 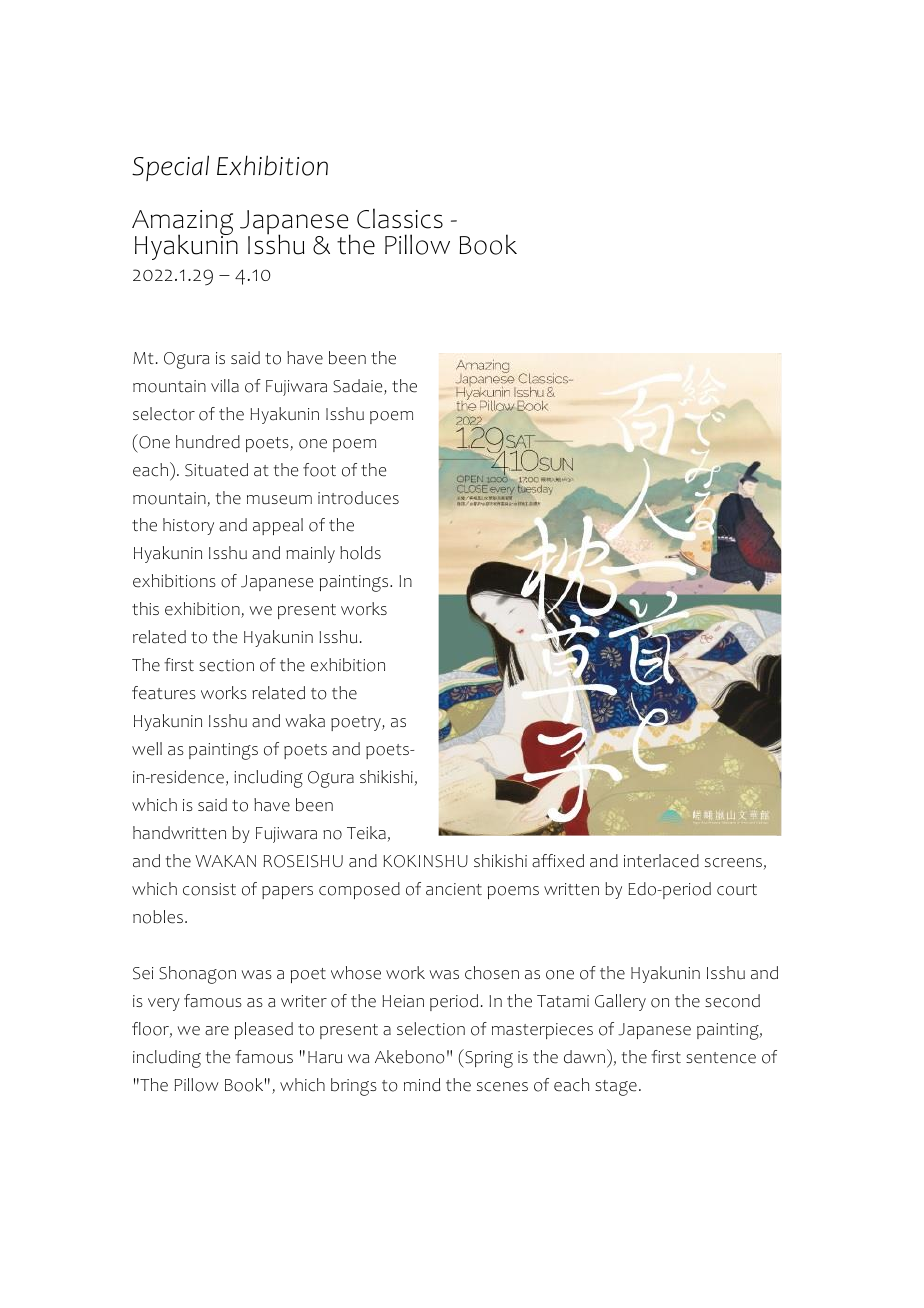 What do you see at coordinates (661, 861) in the image?
I see `interlaced` at bounding box center [661, 861].
